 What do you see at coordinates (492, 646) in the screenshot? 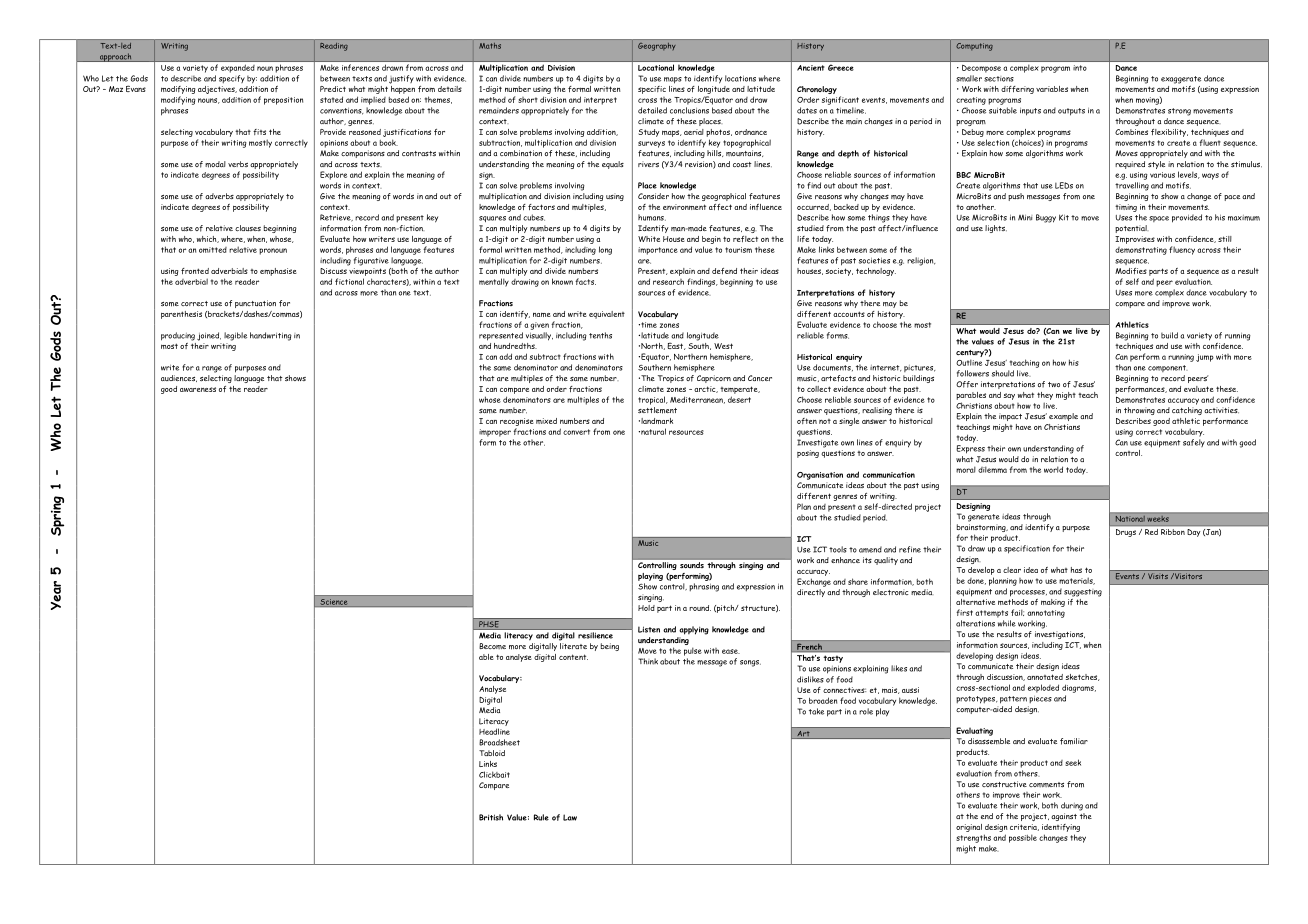
I see `Become` at bounding box center [492, 646].
